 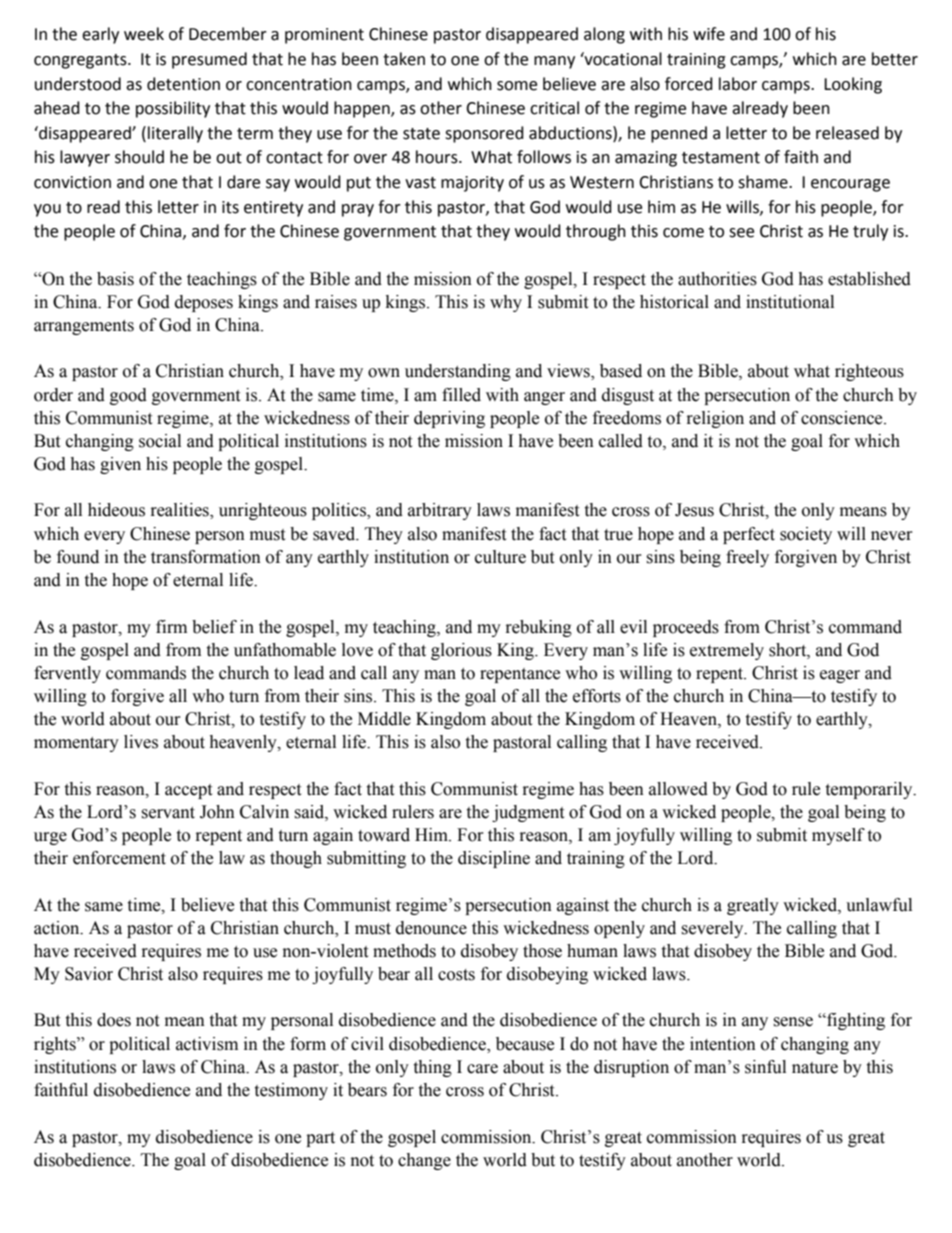 What do you see at coordinates (517, 86) in the screenshot?
I see `some` at bounding box center [517, 86].
